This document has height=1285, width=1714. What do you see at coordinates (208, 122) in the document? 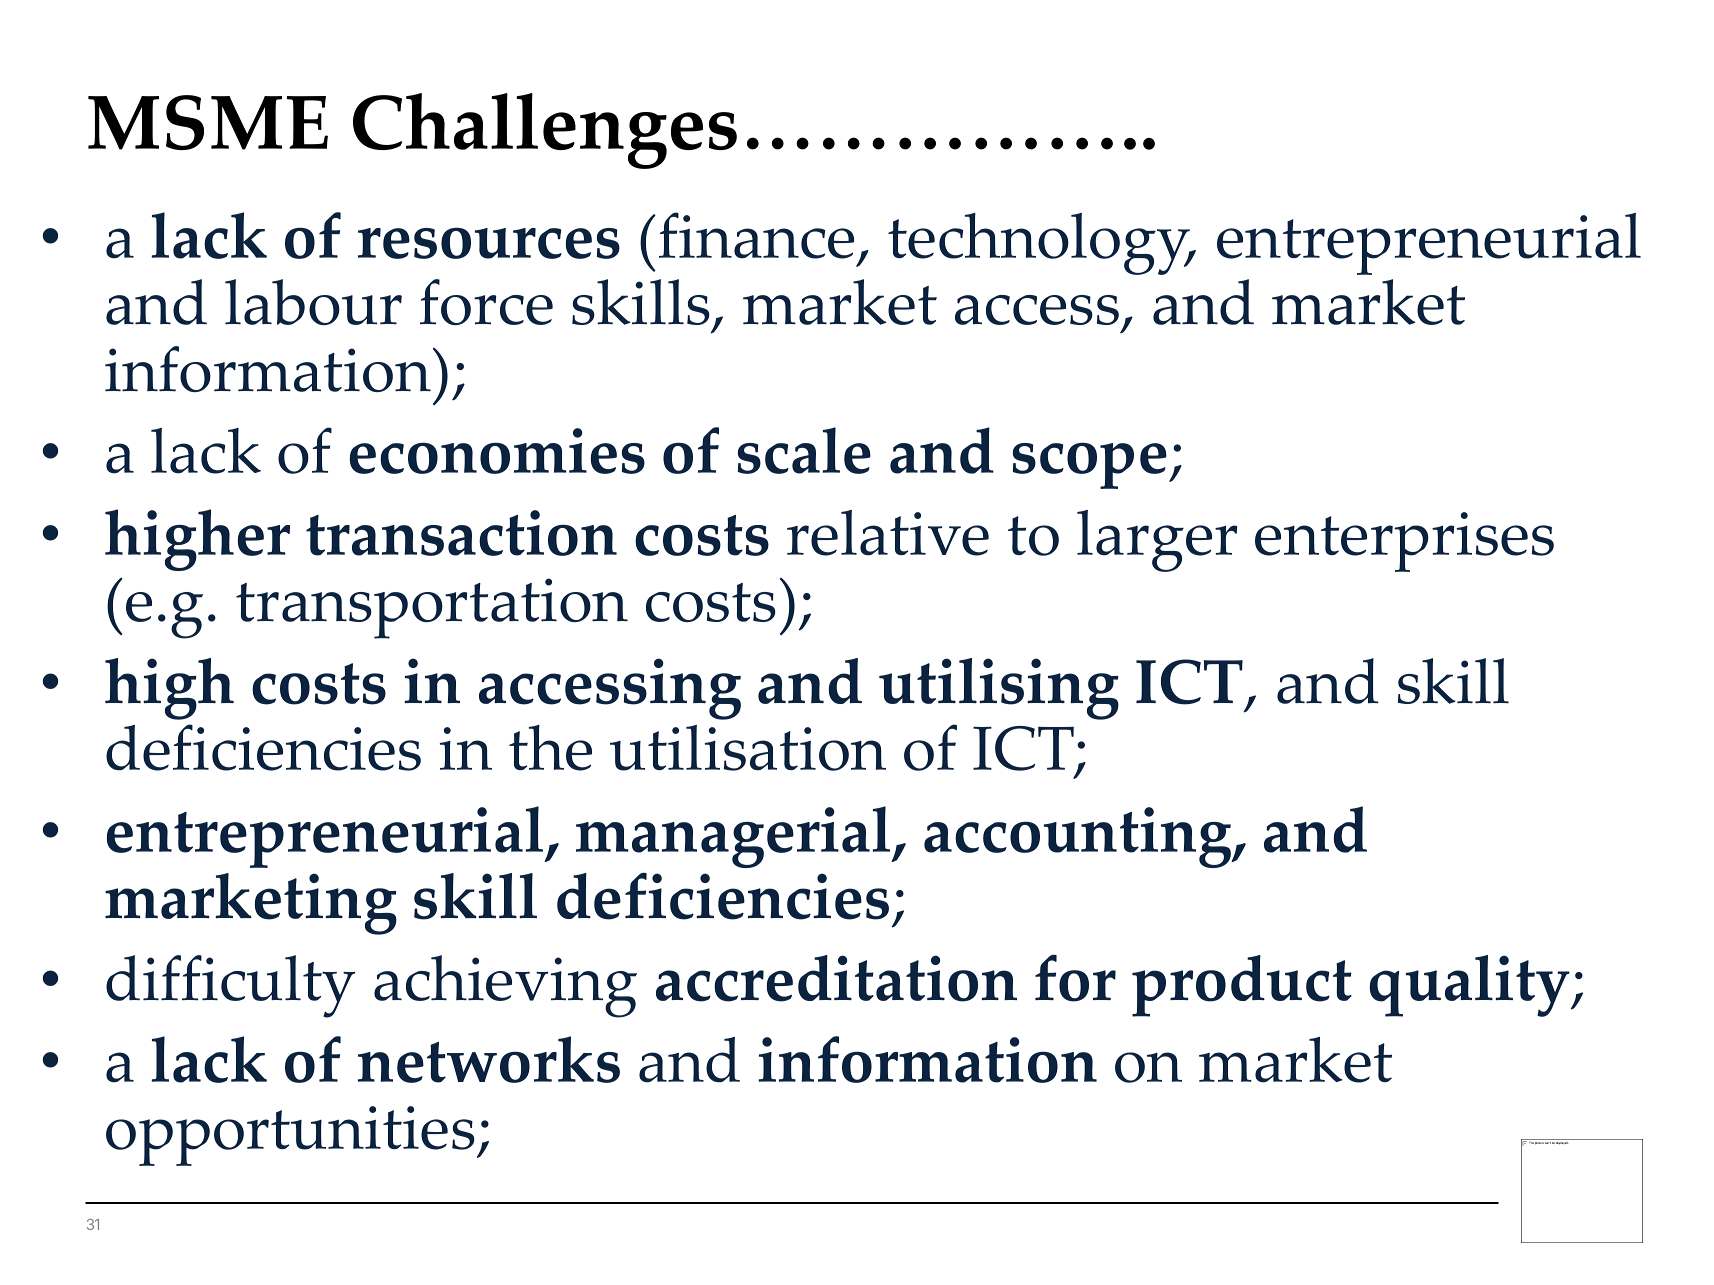
I see `MSME` at bounding box center [208, 122].
